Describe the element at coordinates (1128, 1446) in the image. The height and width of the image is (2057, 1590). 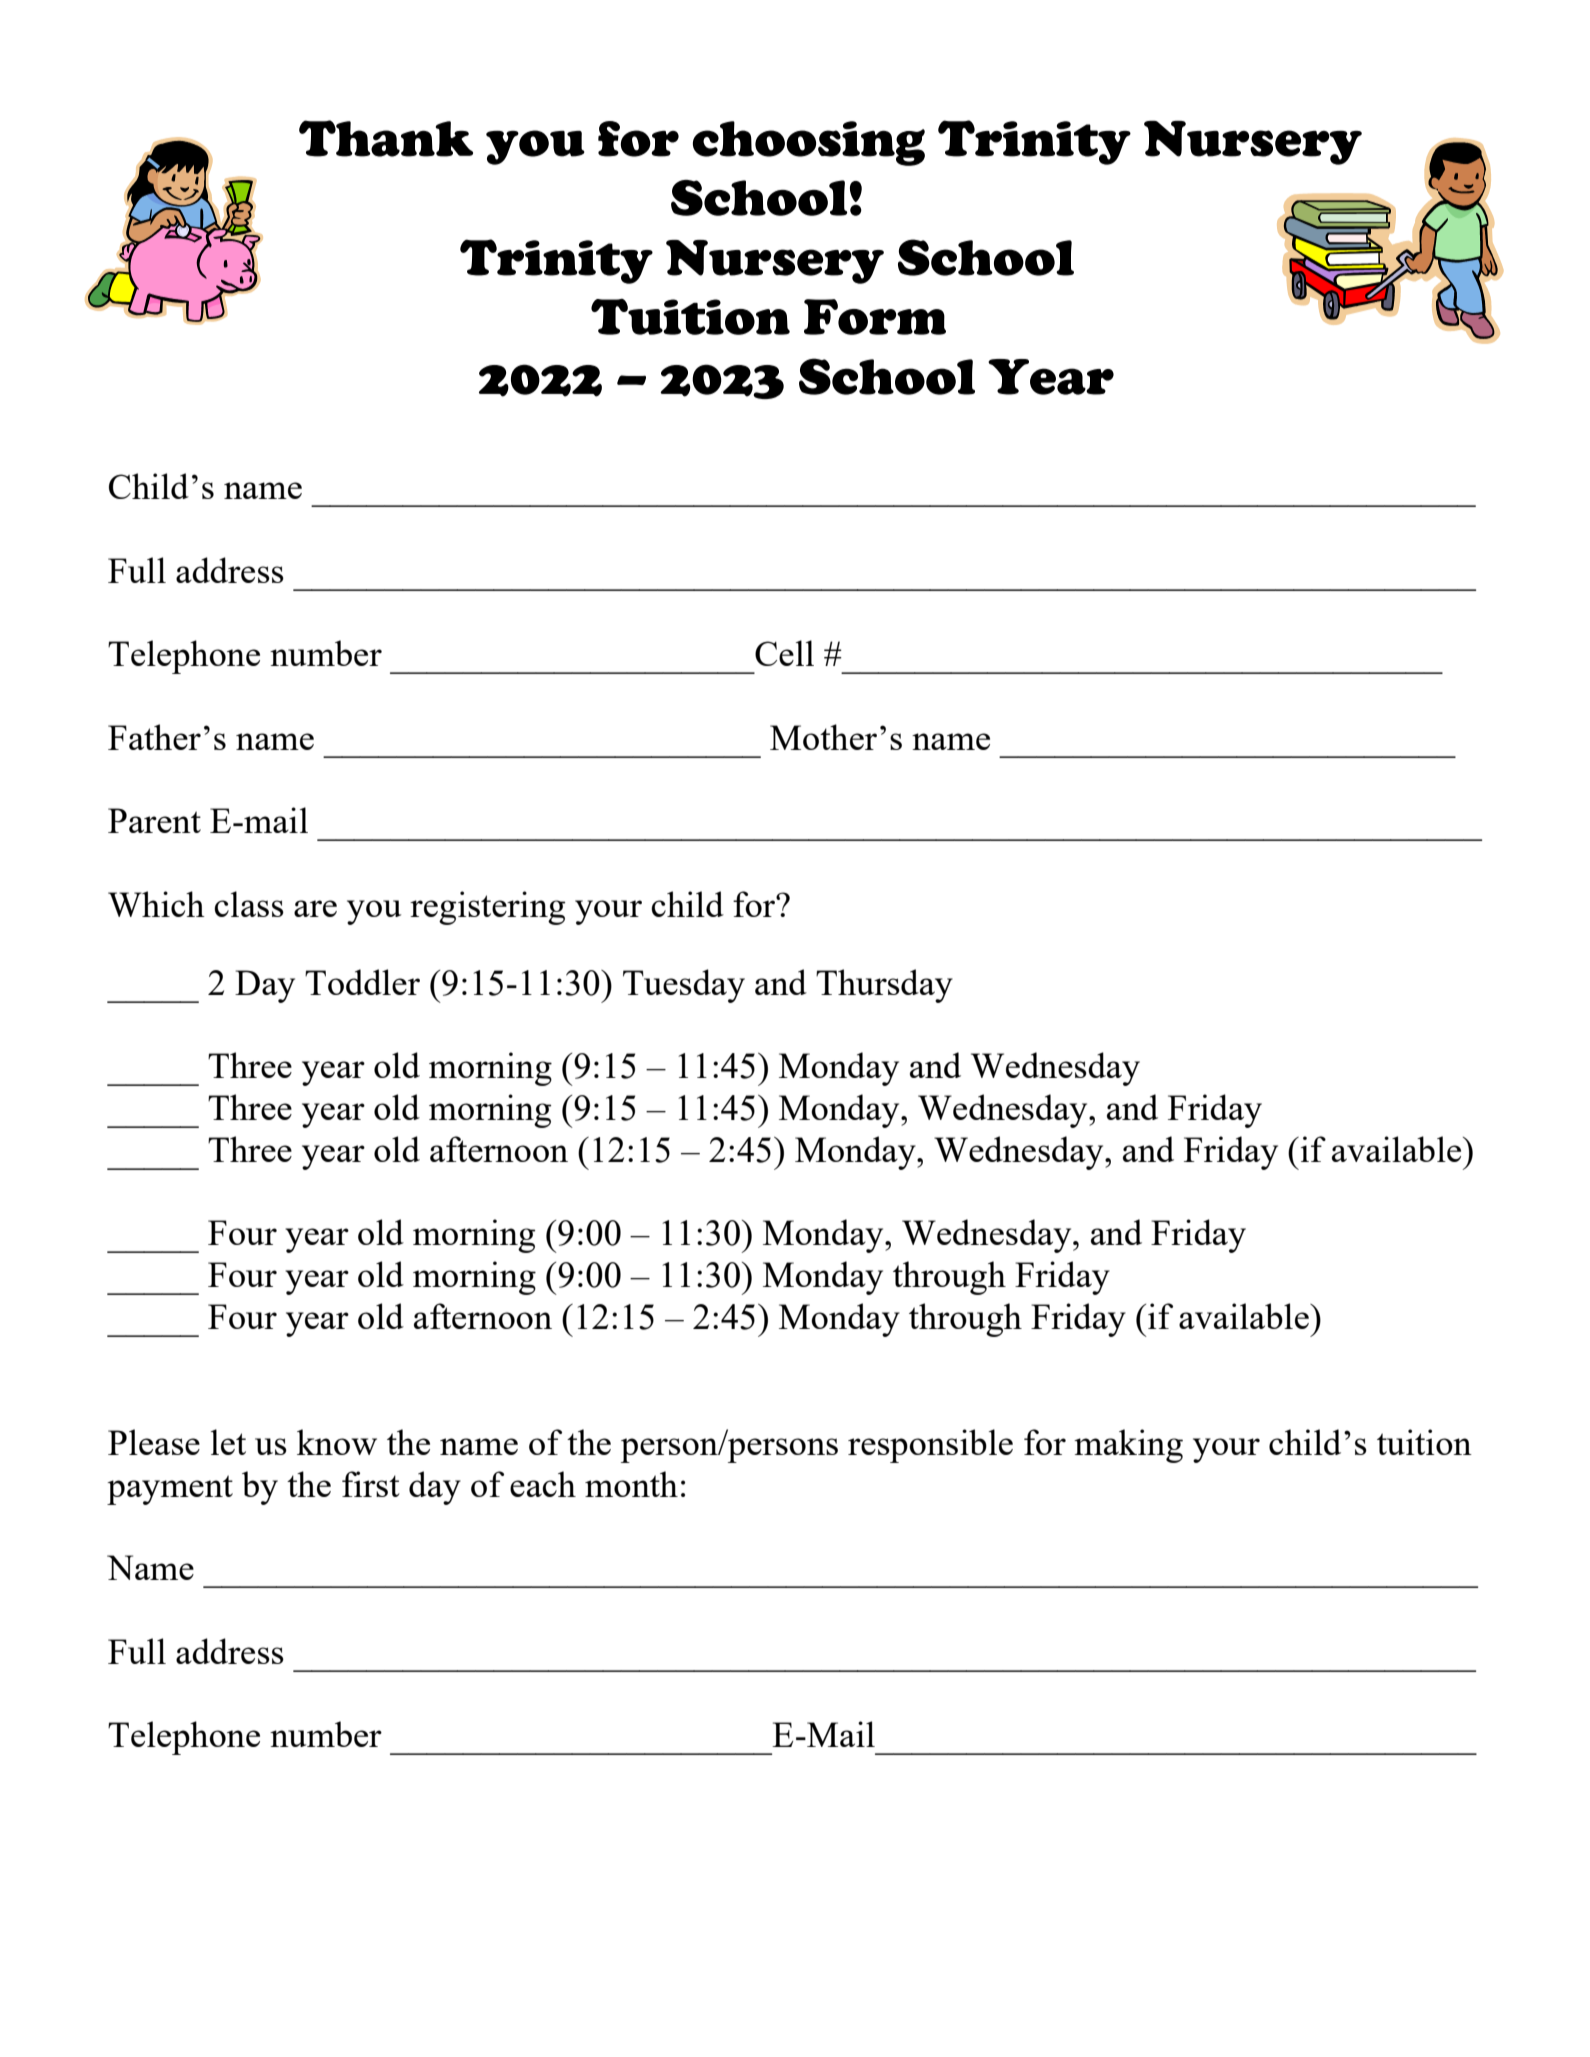
I see `making` at that location.
